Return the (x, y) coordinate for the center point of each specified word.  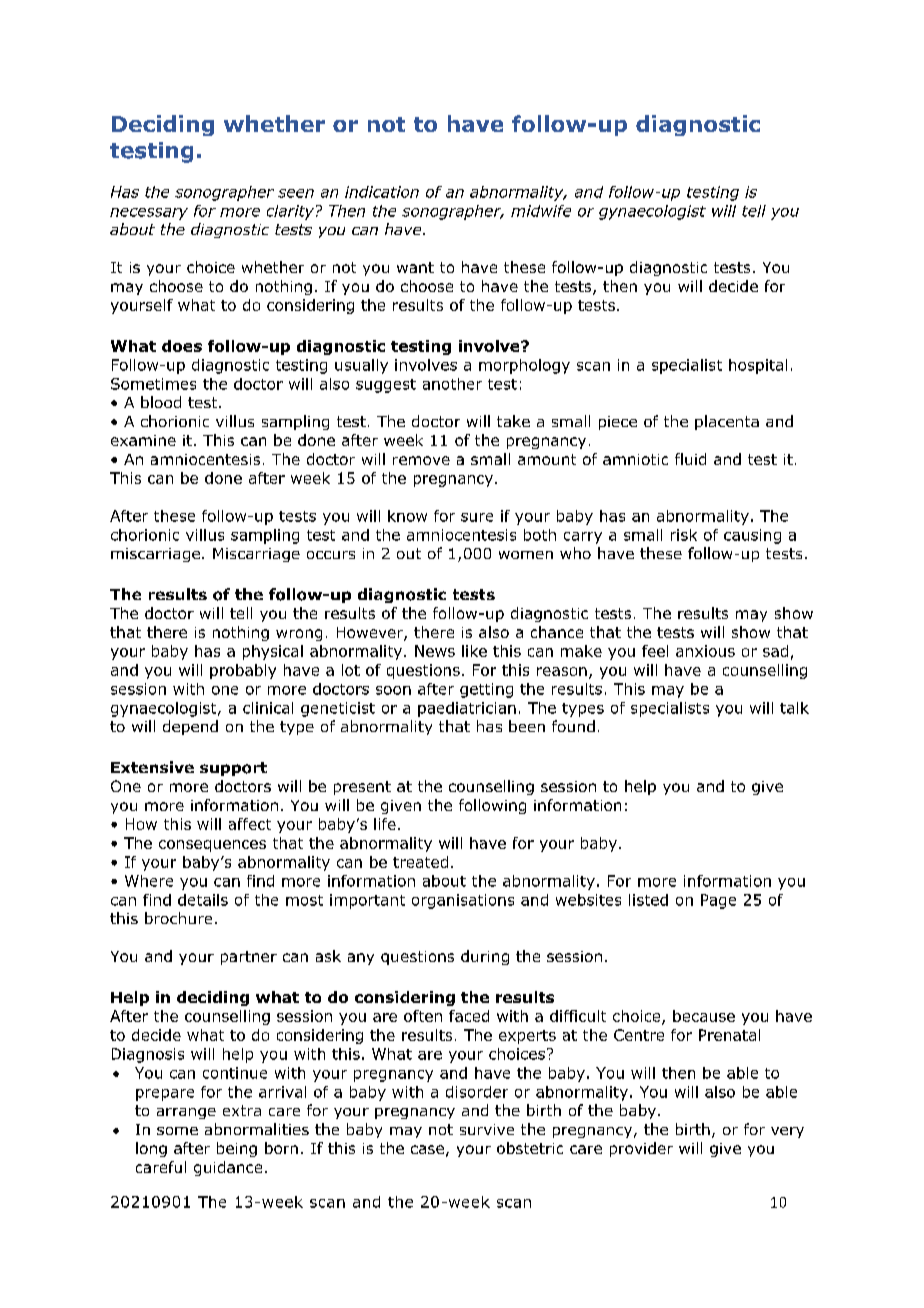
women (526, 555)
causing (752, 536)
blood (161, 402)
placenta (727, 422)
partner (249, 958)
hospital (758, 366)
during (485, 957)
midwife (541, 211)
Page (718, 901)
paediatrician (467, 709)
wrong (299, 635)
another (452, 384)
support (233, 769)
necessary (149, 214)
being (237, 1149)
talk (794, 708)
